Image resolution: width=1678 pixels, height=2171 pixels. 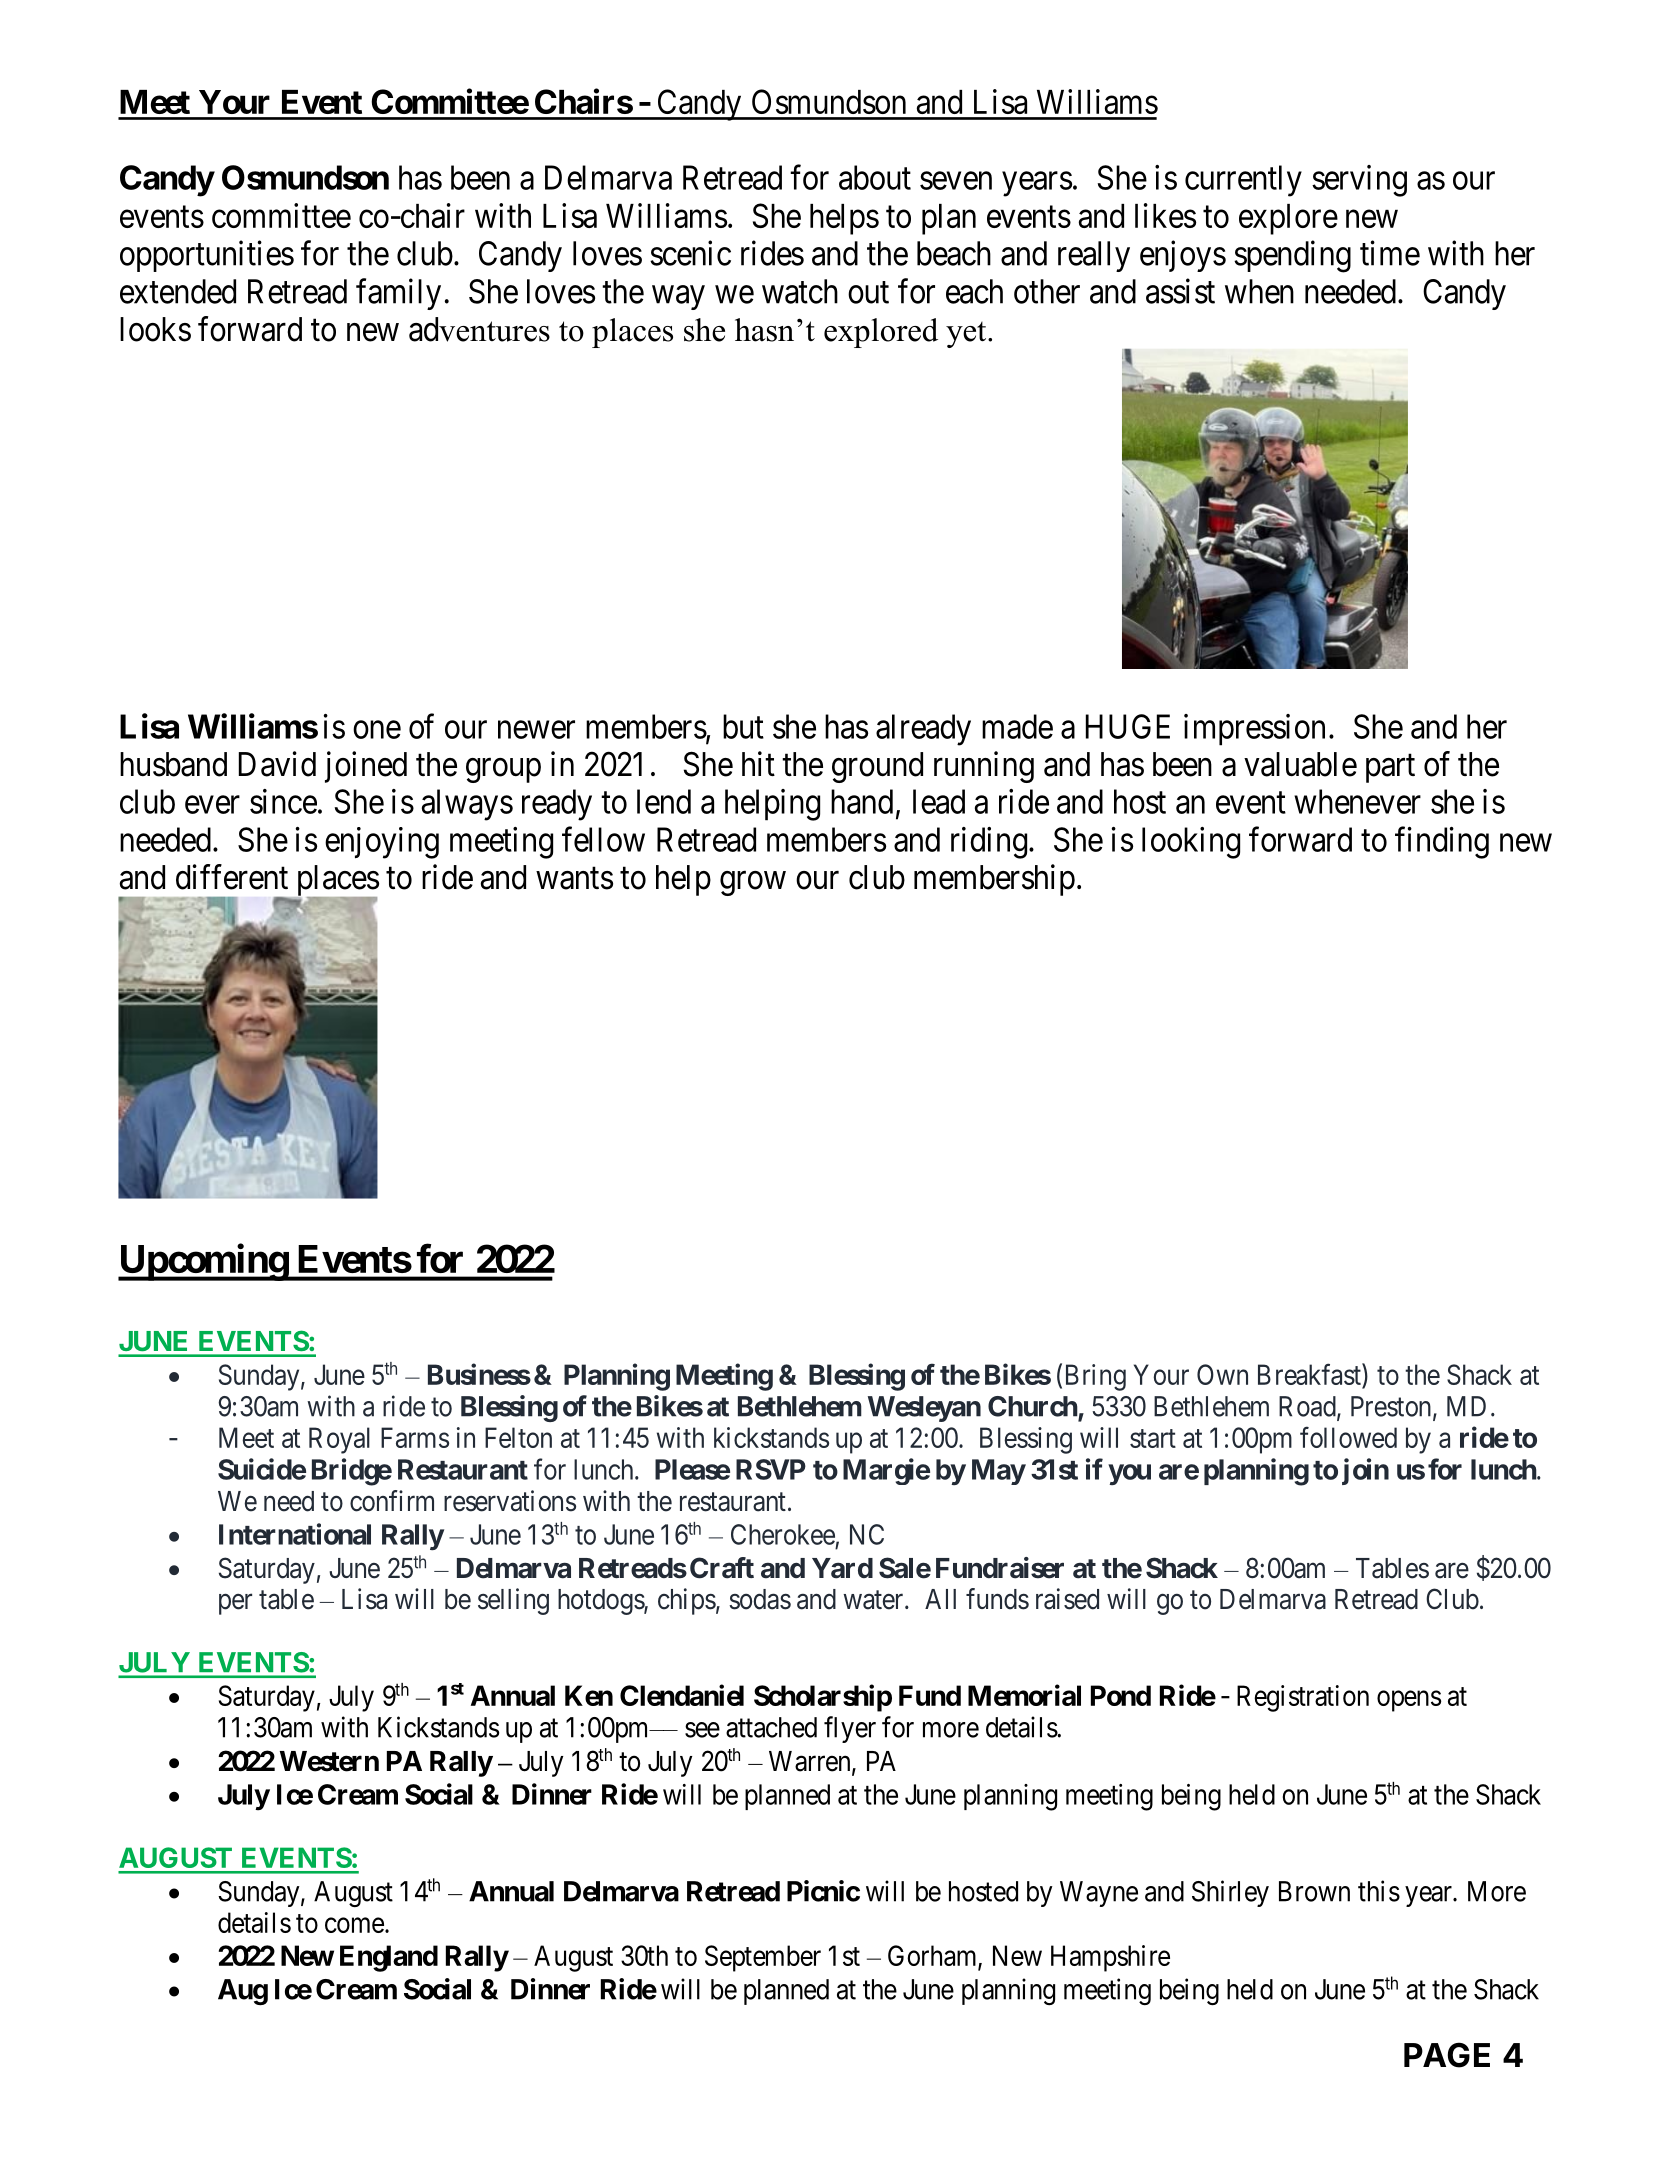 I want to click on grow, so click(x=753, y=883).
